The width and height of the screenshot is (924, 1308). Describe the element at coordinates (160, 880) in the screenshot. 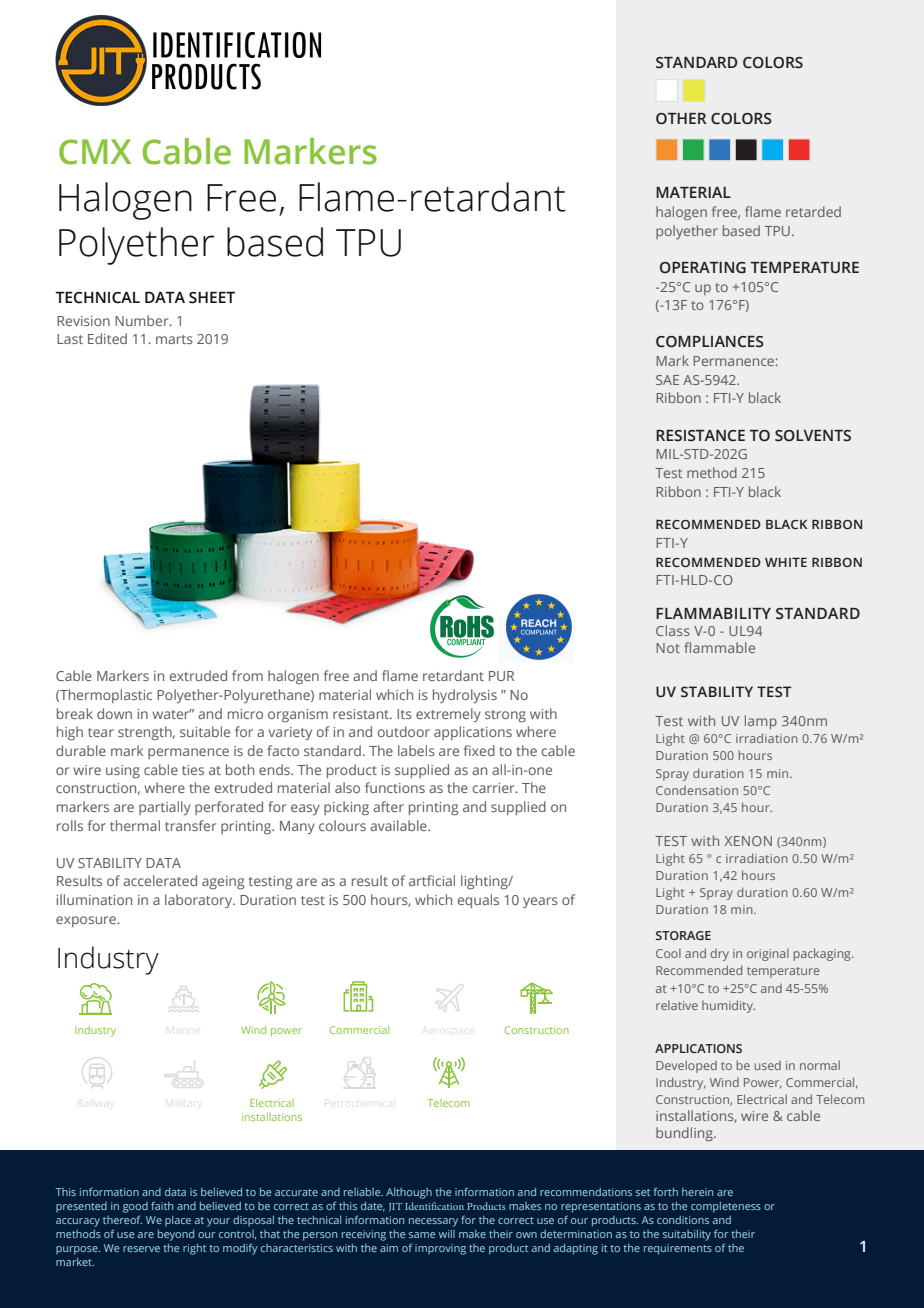

I see `accelerated` at that location.
